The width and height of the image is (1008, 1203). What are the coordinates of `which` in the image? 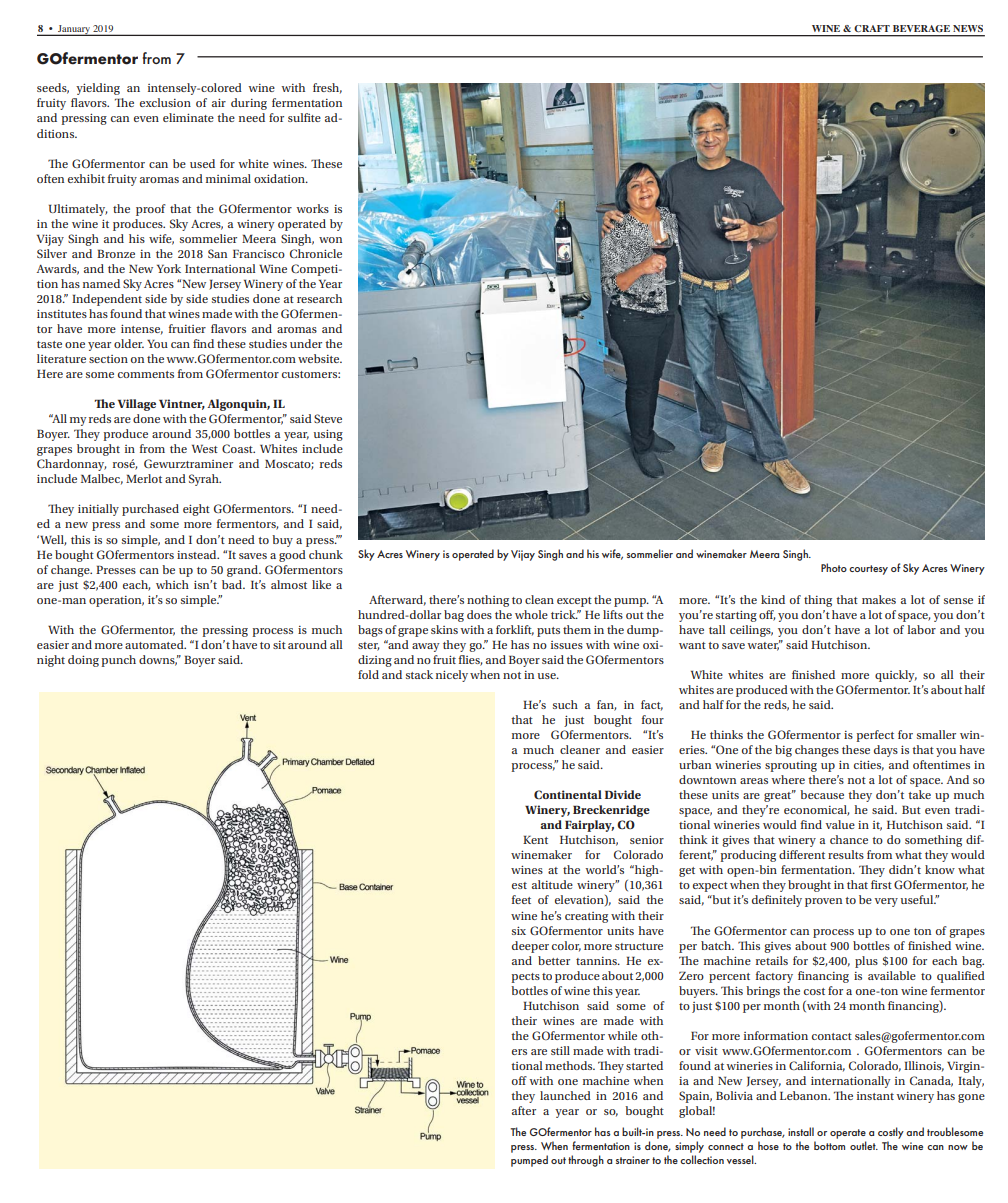 It's located at (172, 584).
